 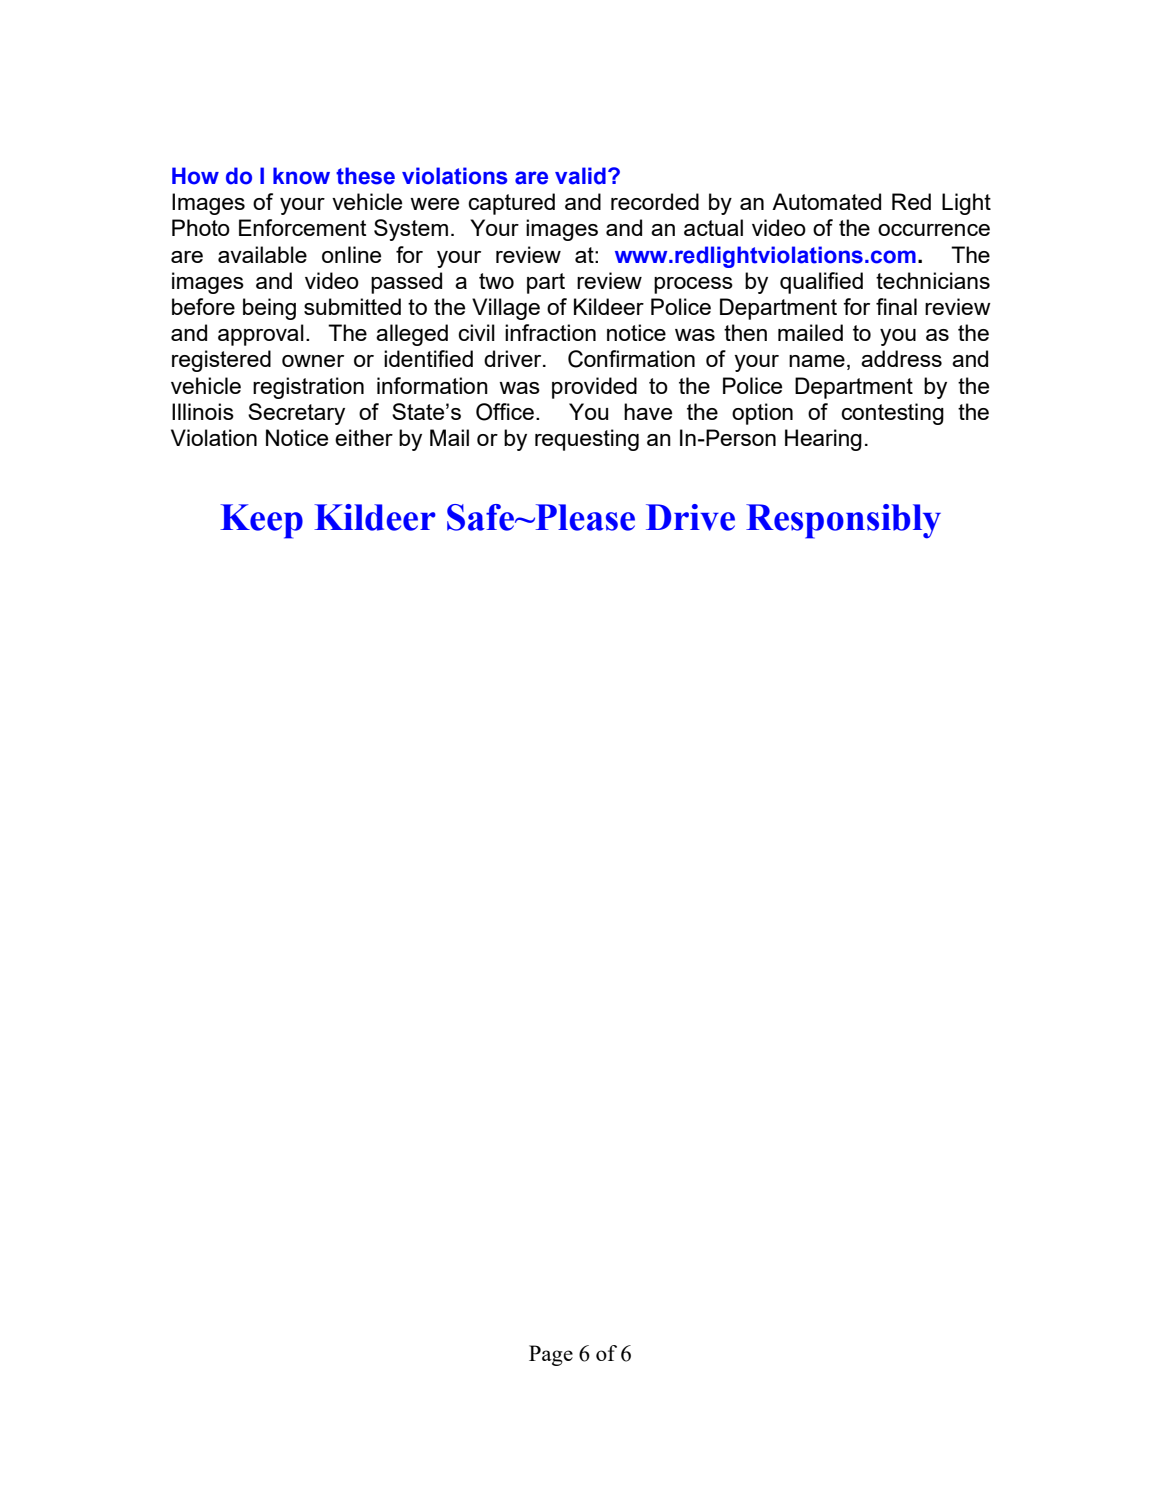 What do you see at coordinates (826, 201) in the image?
I see `Automated` at bounding box center [826, 201].
